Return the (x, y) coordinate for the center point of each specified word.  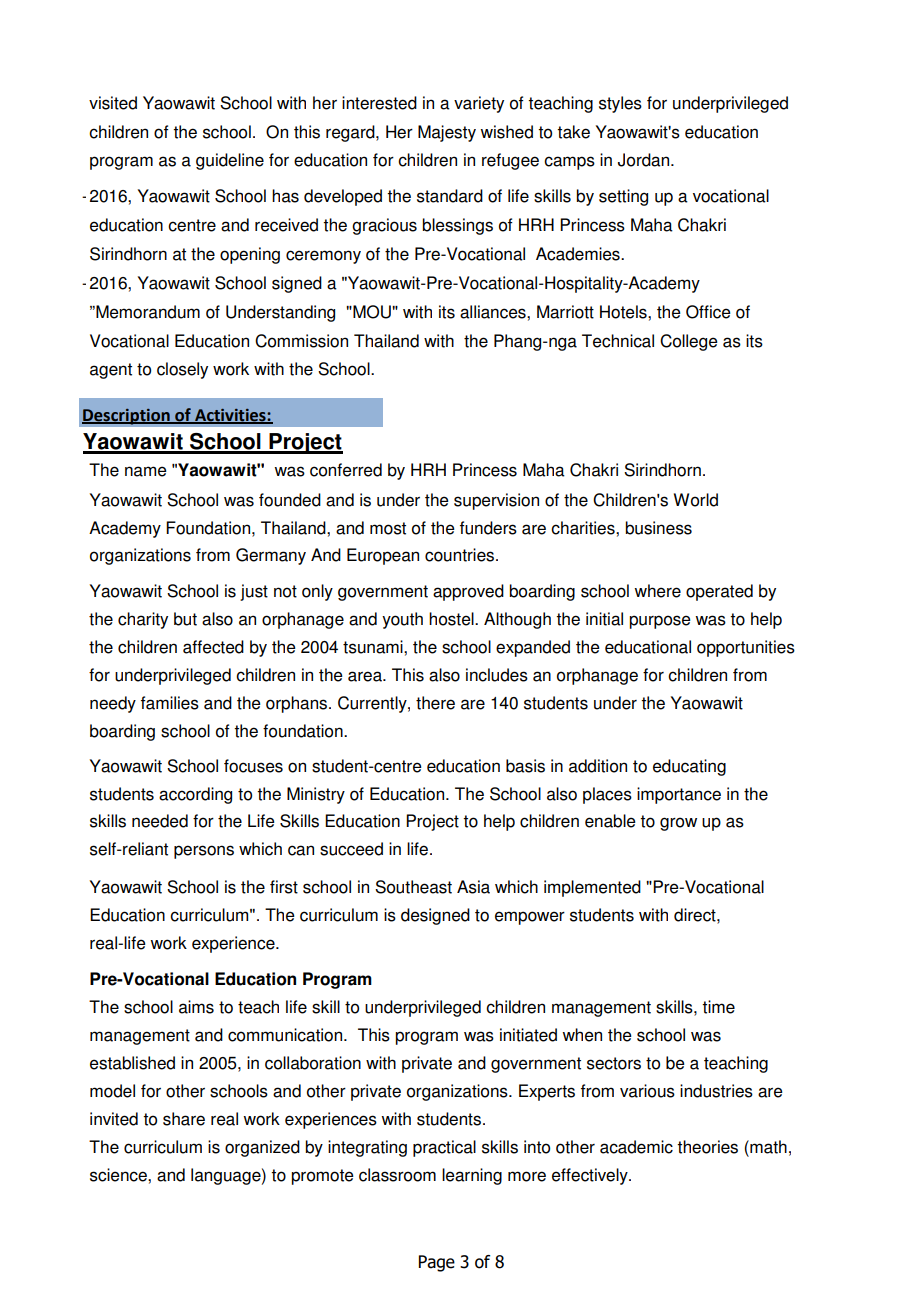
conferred (346, 470)
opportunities (746, 648)
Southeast (413, 887)
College (689, 342)
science (119, 1175)
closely (182, 370)
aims (196, 1007)
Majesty (447, 133)
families (170, 703)
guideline (230, 161)
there (435, 703)
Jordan (645, 160)
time (718, 1007)
